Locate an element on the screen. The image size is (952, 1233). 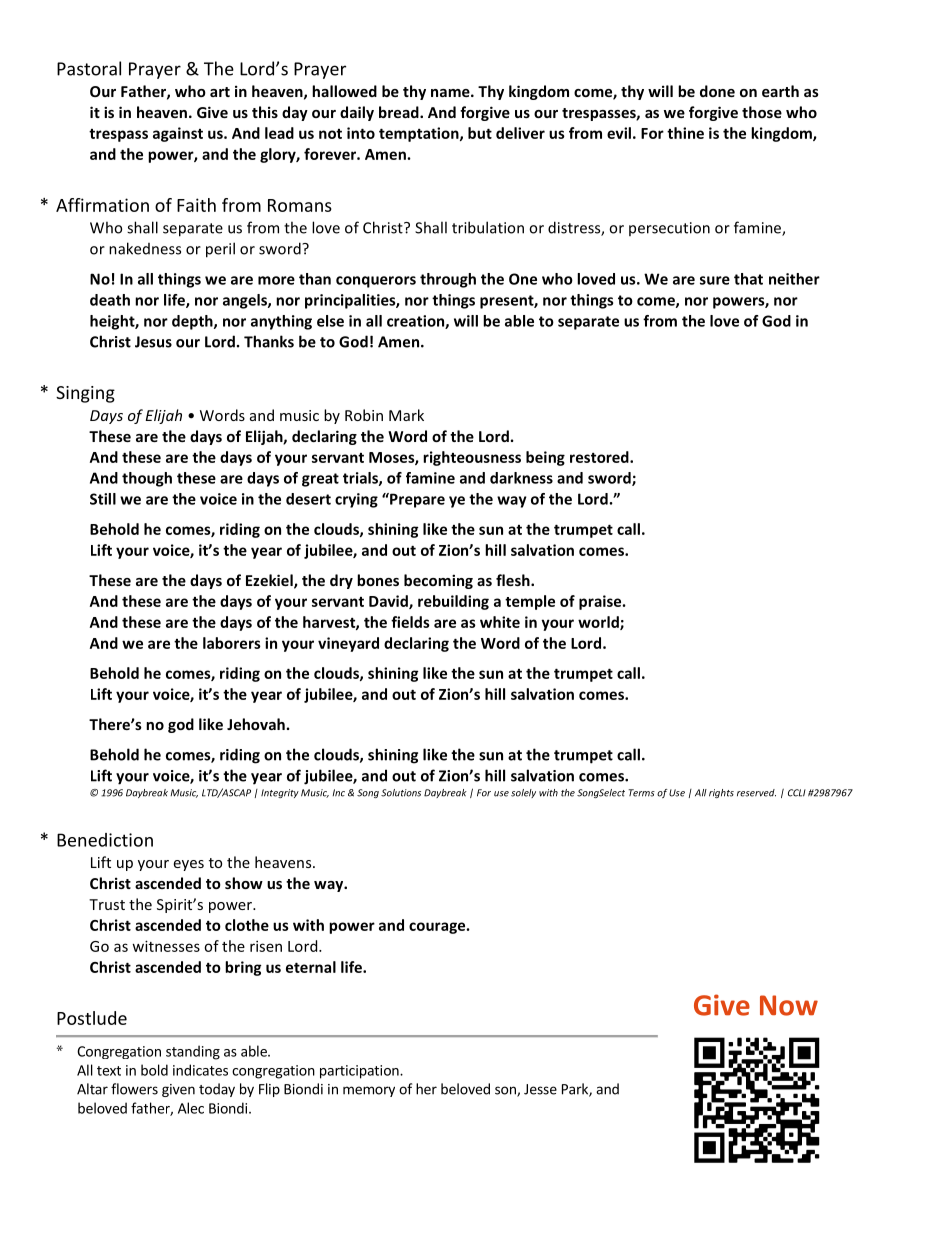
done is located at coordinates (717, 91).
